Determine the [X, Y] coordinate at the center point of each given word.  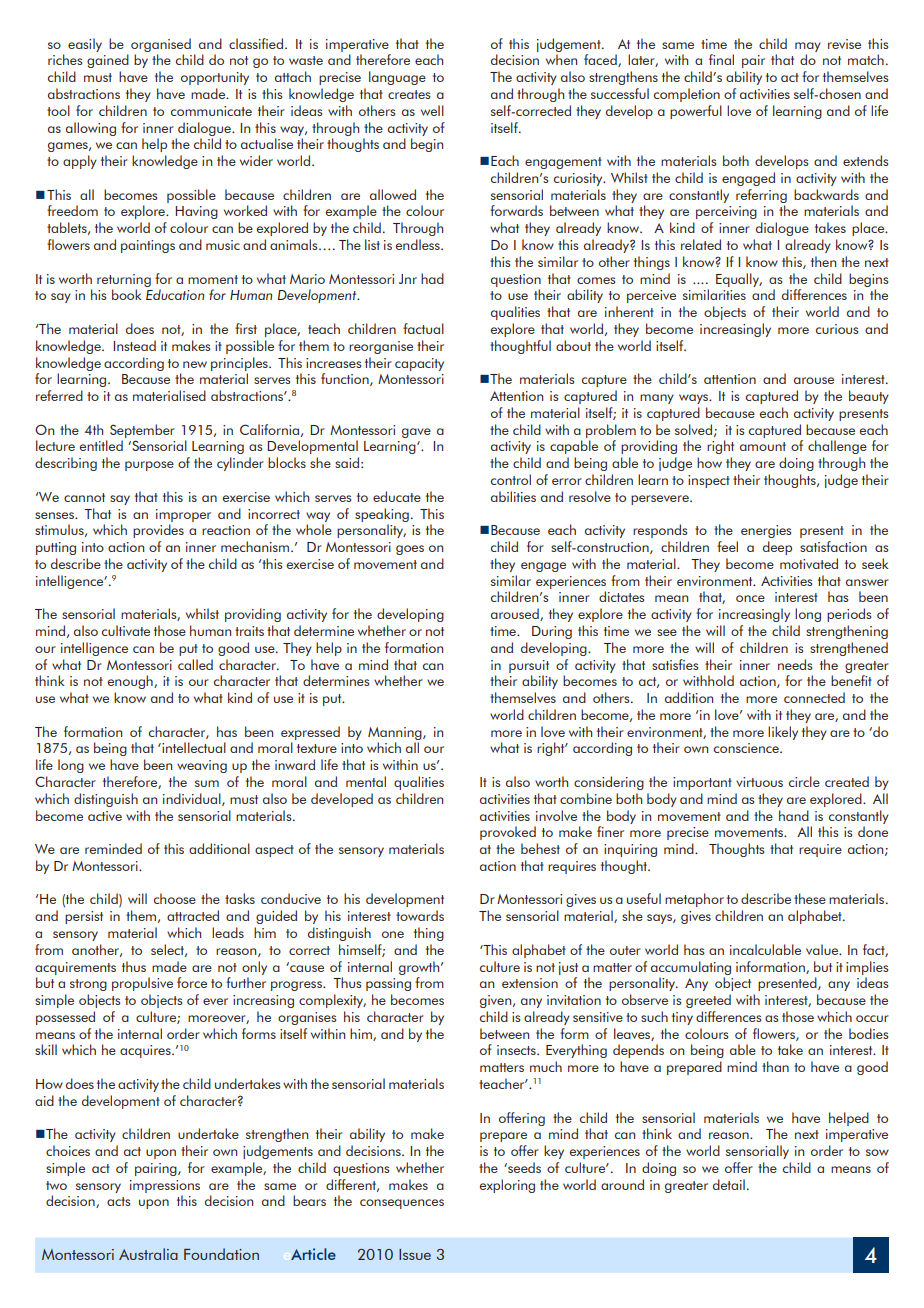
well [432, 110]
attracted [193, 915]
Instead [134, 345]
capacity [419, 364]
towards [420, 915]
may [808, 47]
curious [837, 329]
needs [795, 664]
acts [118, 1201]
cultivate [126, 630]
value [823, 949]
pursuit [529, 666]
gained [108, 61]
